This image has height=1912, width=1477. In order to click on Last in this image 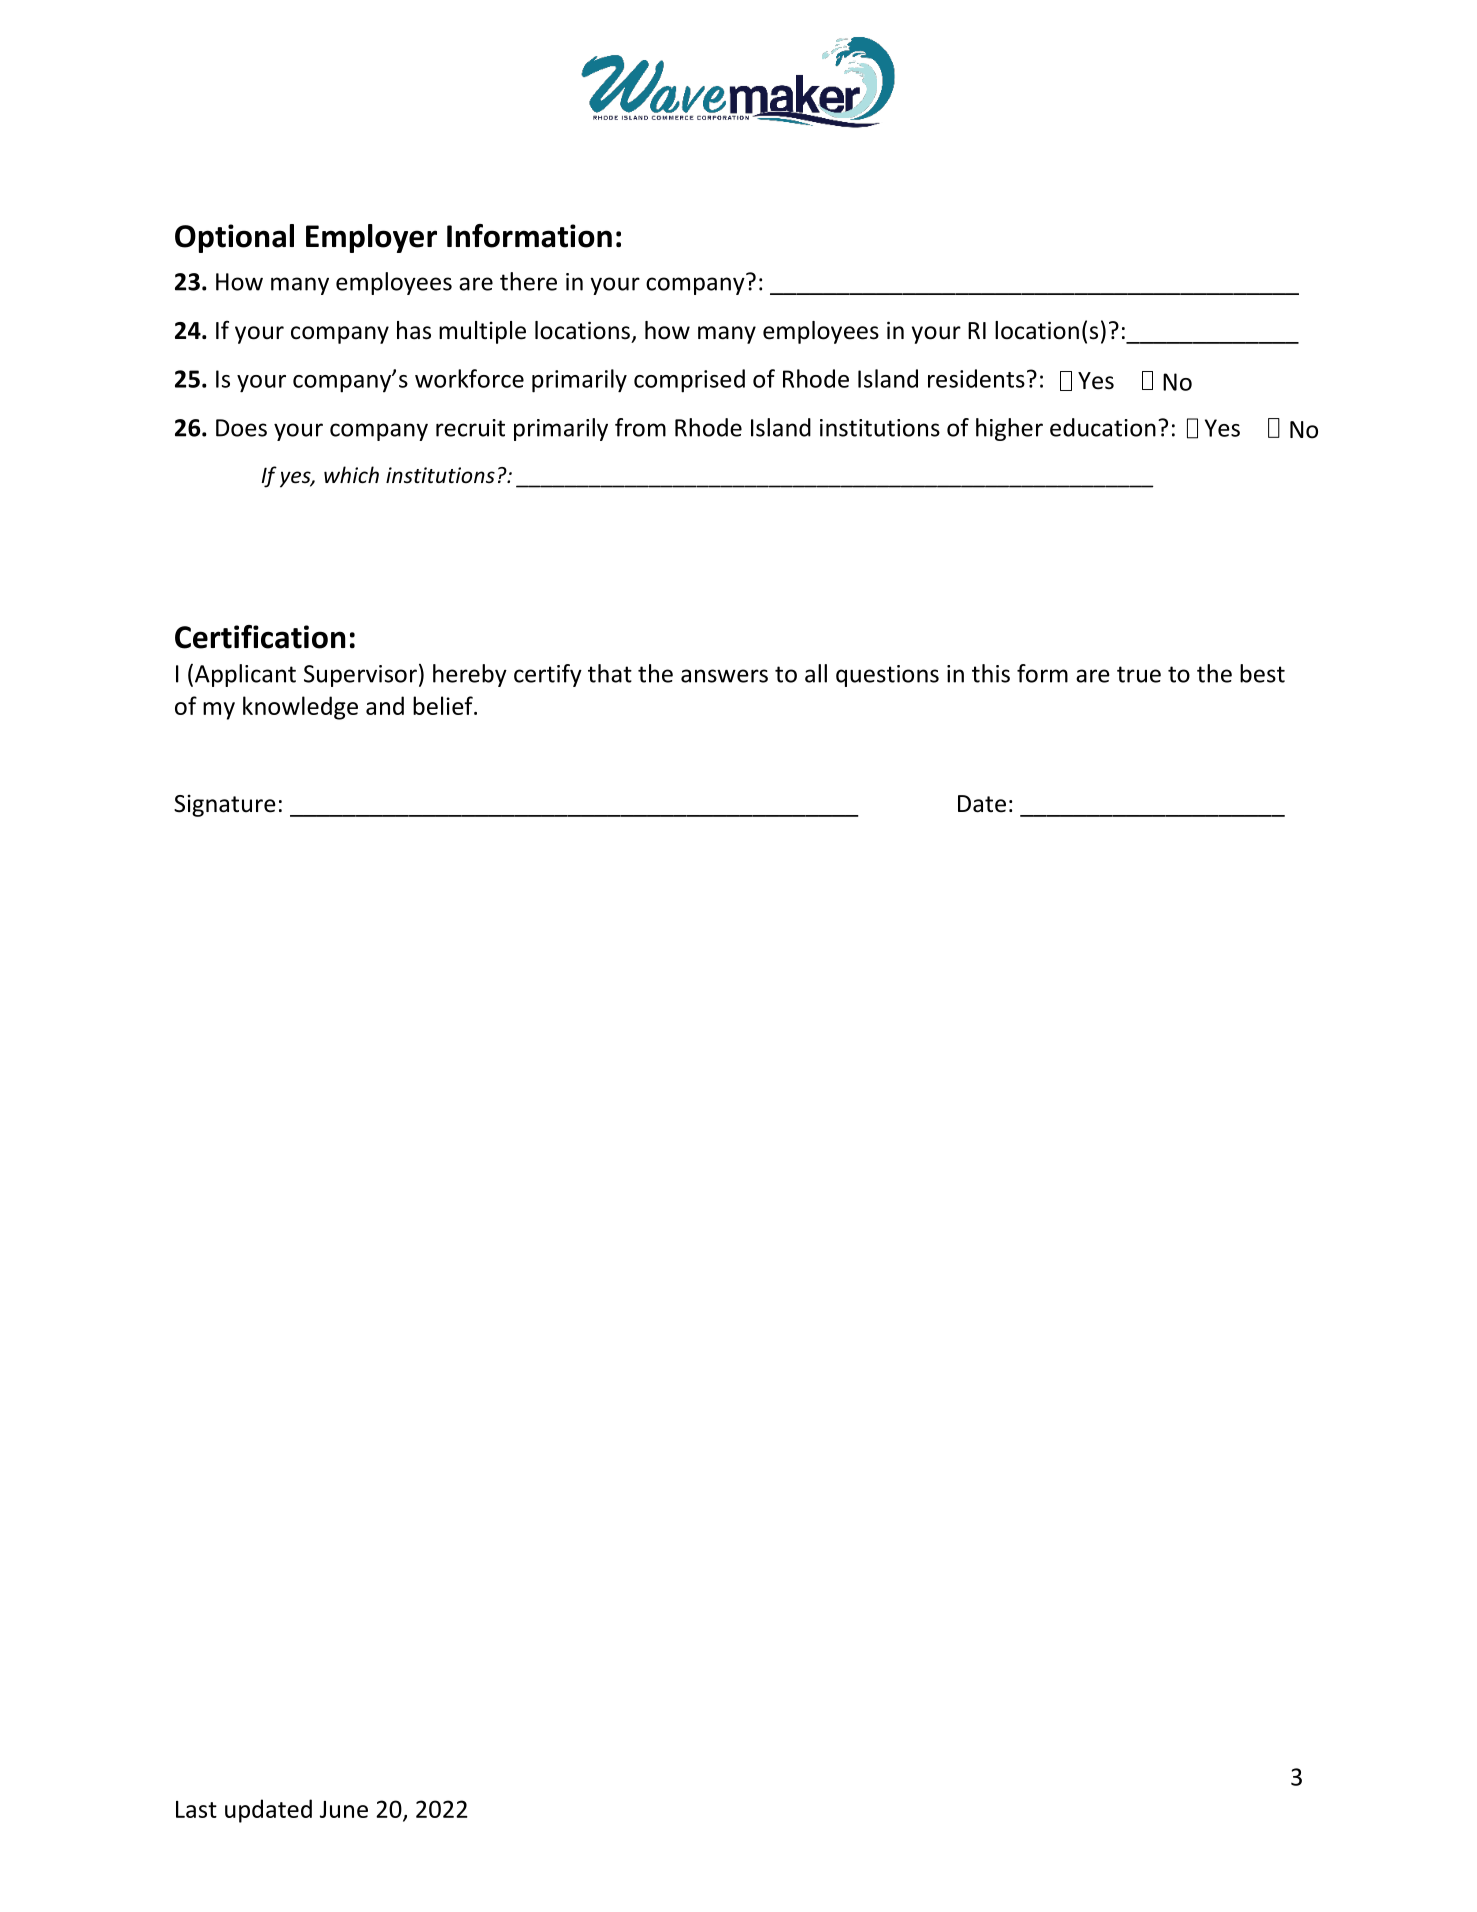, I will do `click(196, 1809)`.
